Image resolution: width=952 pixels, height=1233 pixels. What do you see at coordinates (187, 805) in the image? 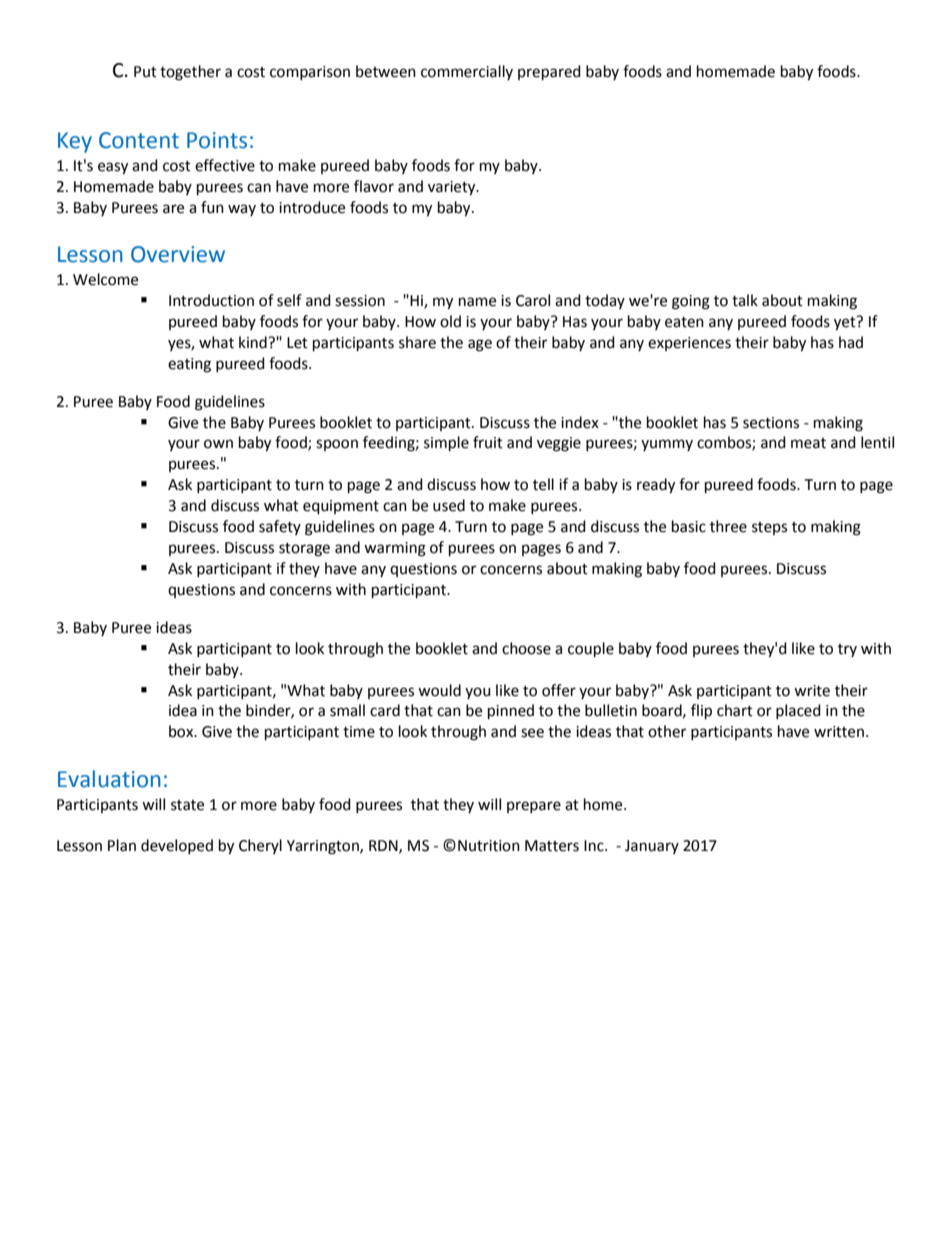
I see `state` at bounding box center [187, 805].
